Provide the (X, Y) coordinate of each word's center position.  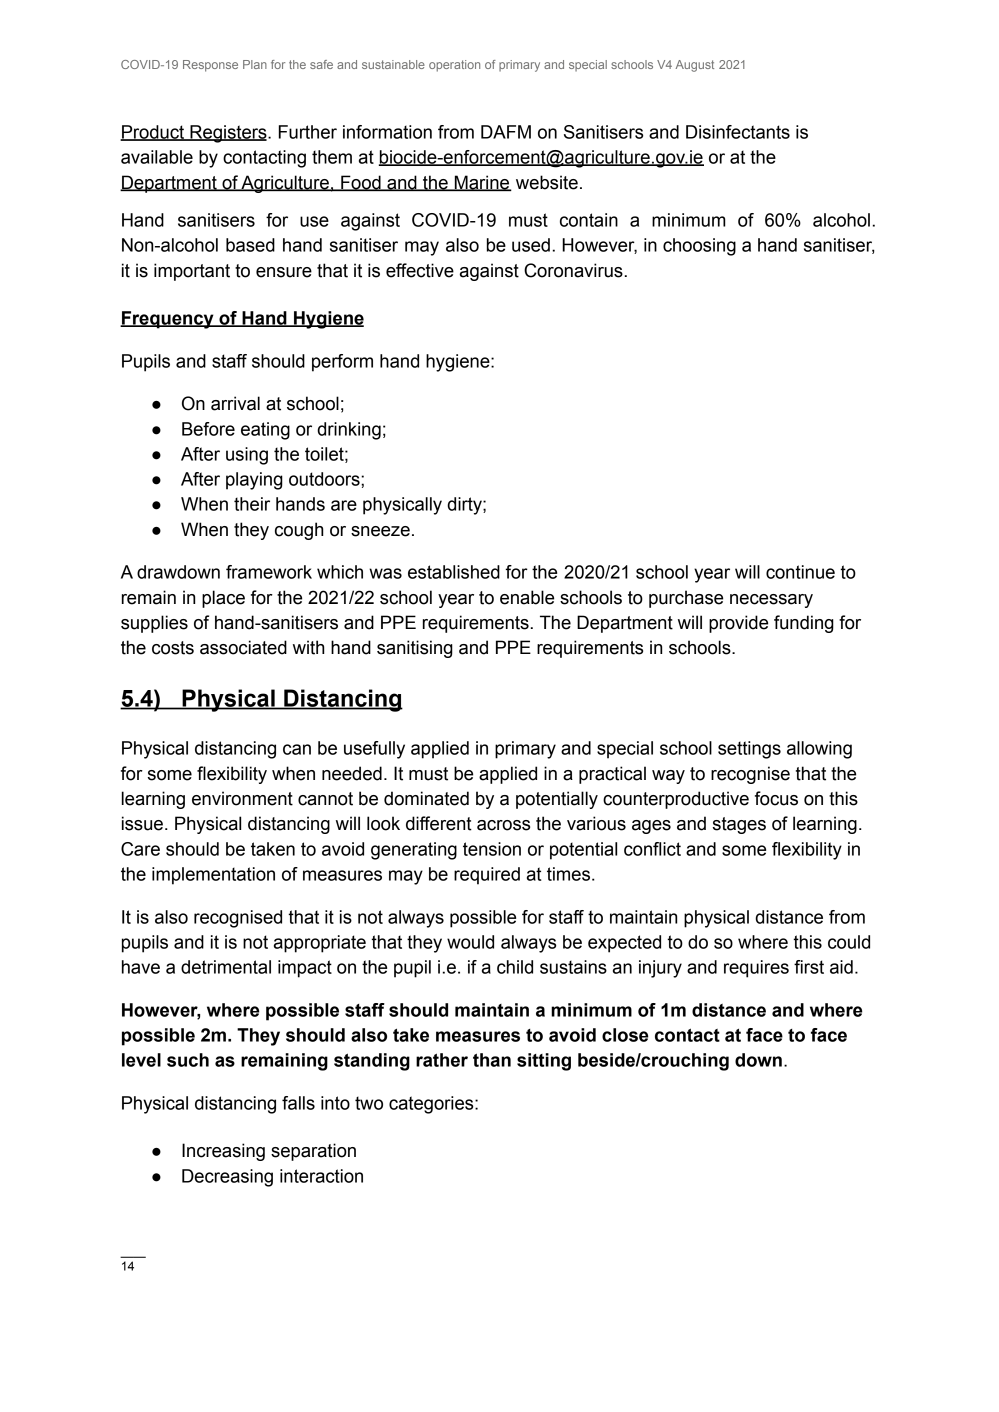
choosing (699, 247)
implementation (213, 876)
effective (420, 270)
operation (454, 66)
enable (527, 597)
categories (432, 1105)
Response (210, 66)
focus (776, 798)
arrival (235, 403)
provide (738, 624)
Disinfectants (738, 132)
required (487, 876)
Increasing (223, 1152)
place (223, 599)
